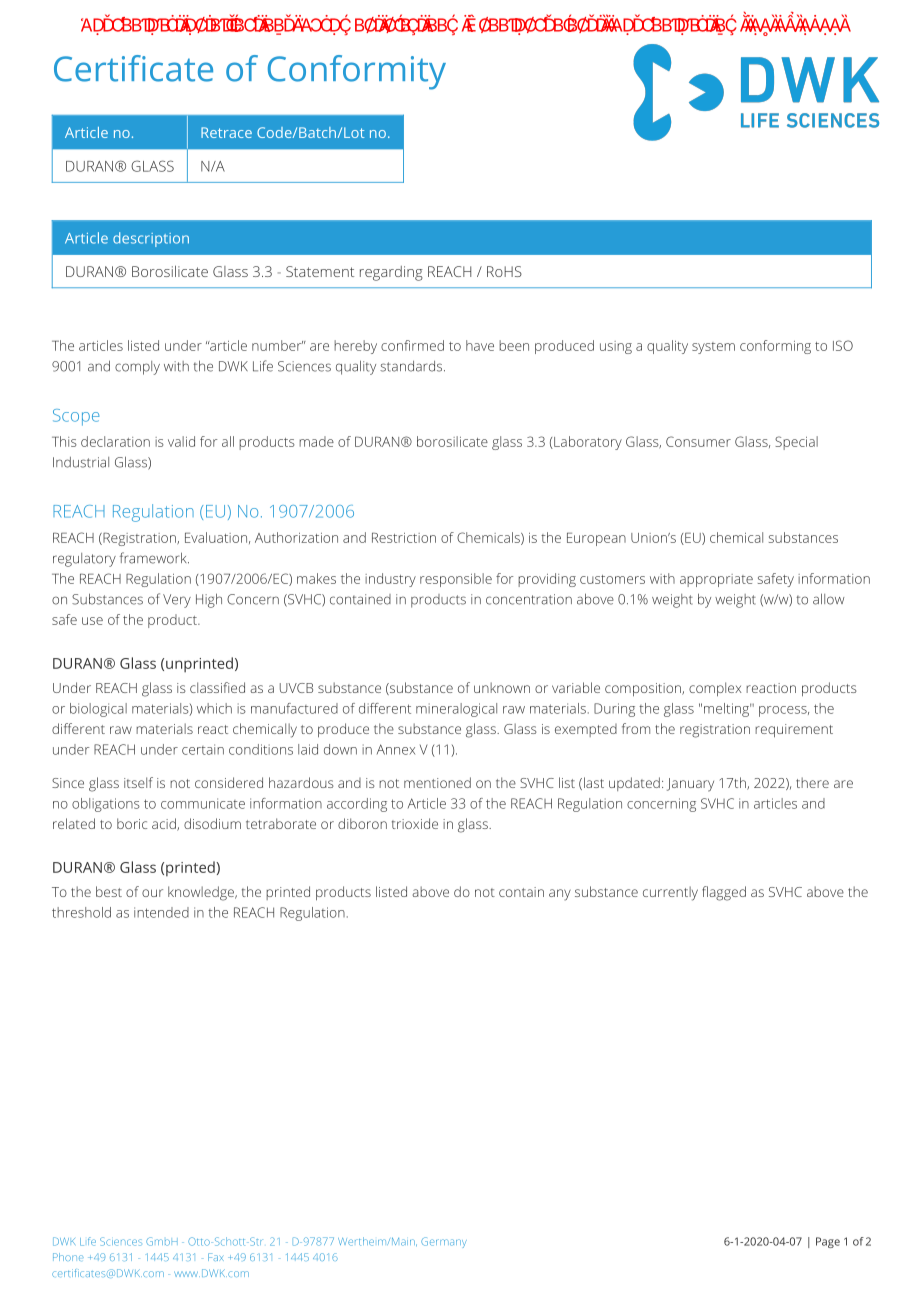 The width and height of the screenshot is (924, 1308). Describe the element at coordinates (713, 348) in the screenshot. I see `system` at that location.
